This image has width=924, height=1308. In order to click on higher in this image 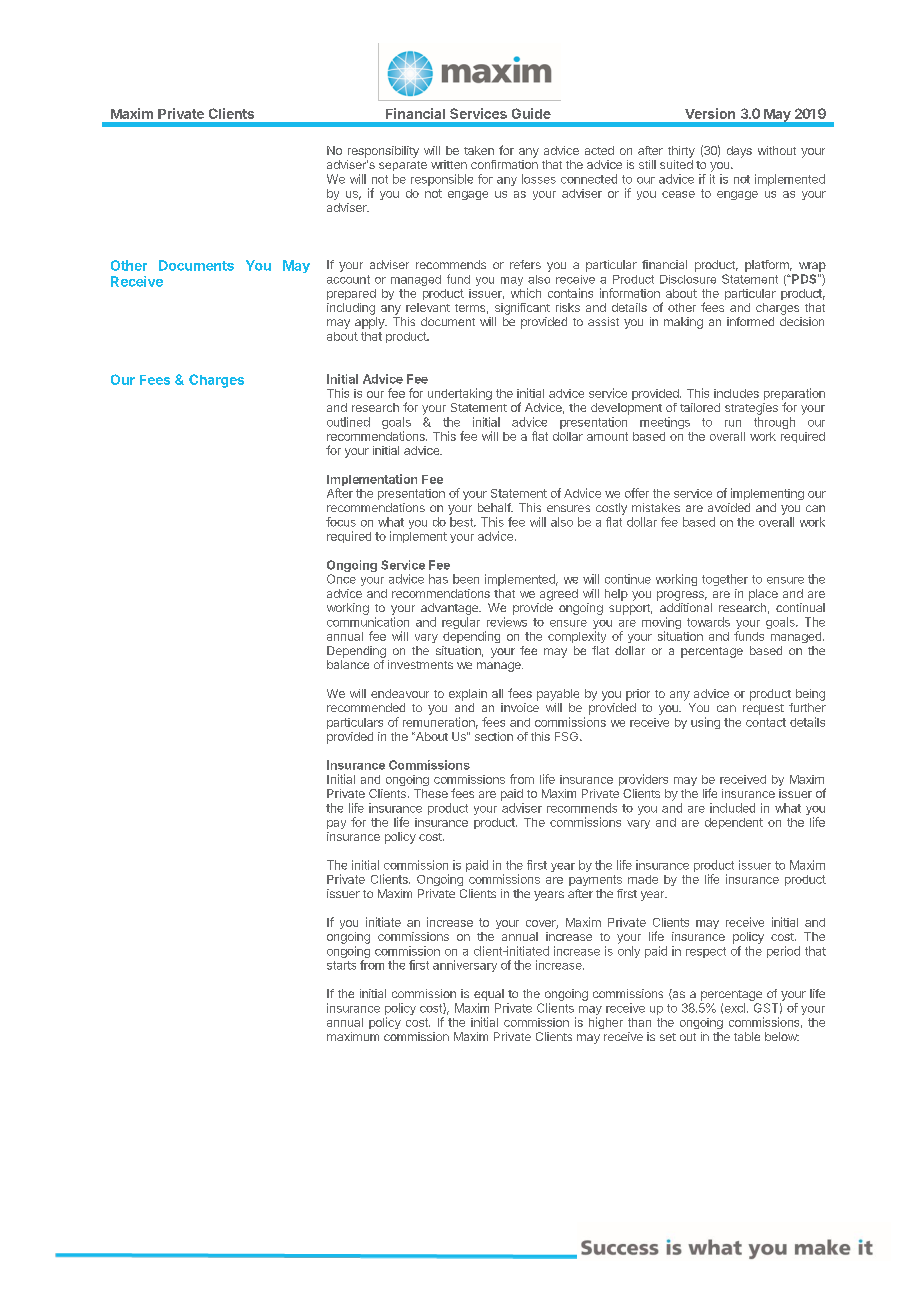, I will do `click(606, 1023)`.
